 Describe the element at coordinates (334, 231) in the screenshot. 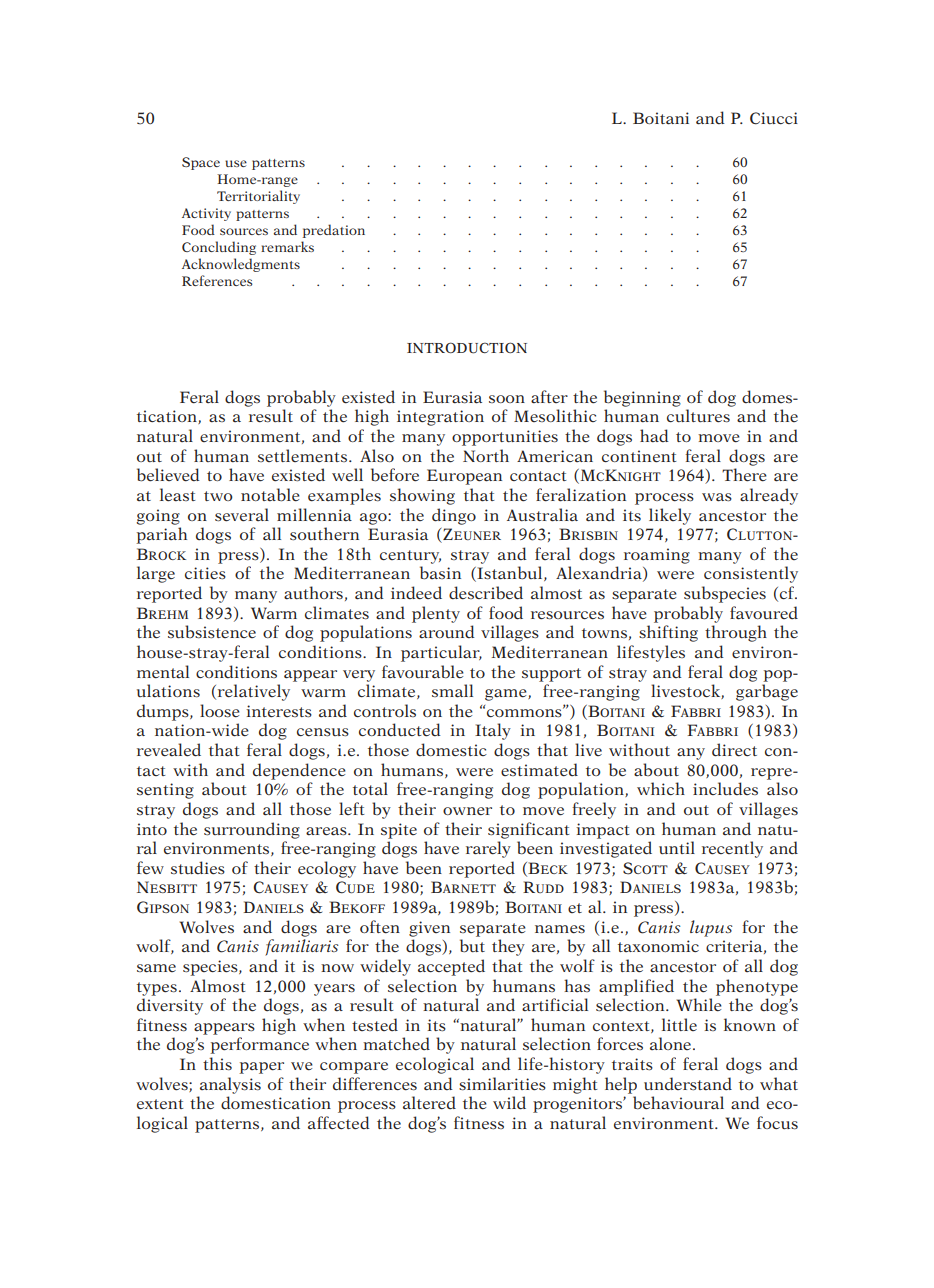

I see `predation` at that location.
